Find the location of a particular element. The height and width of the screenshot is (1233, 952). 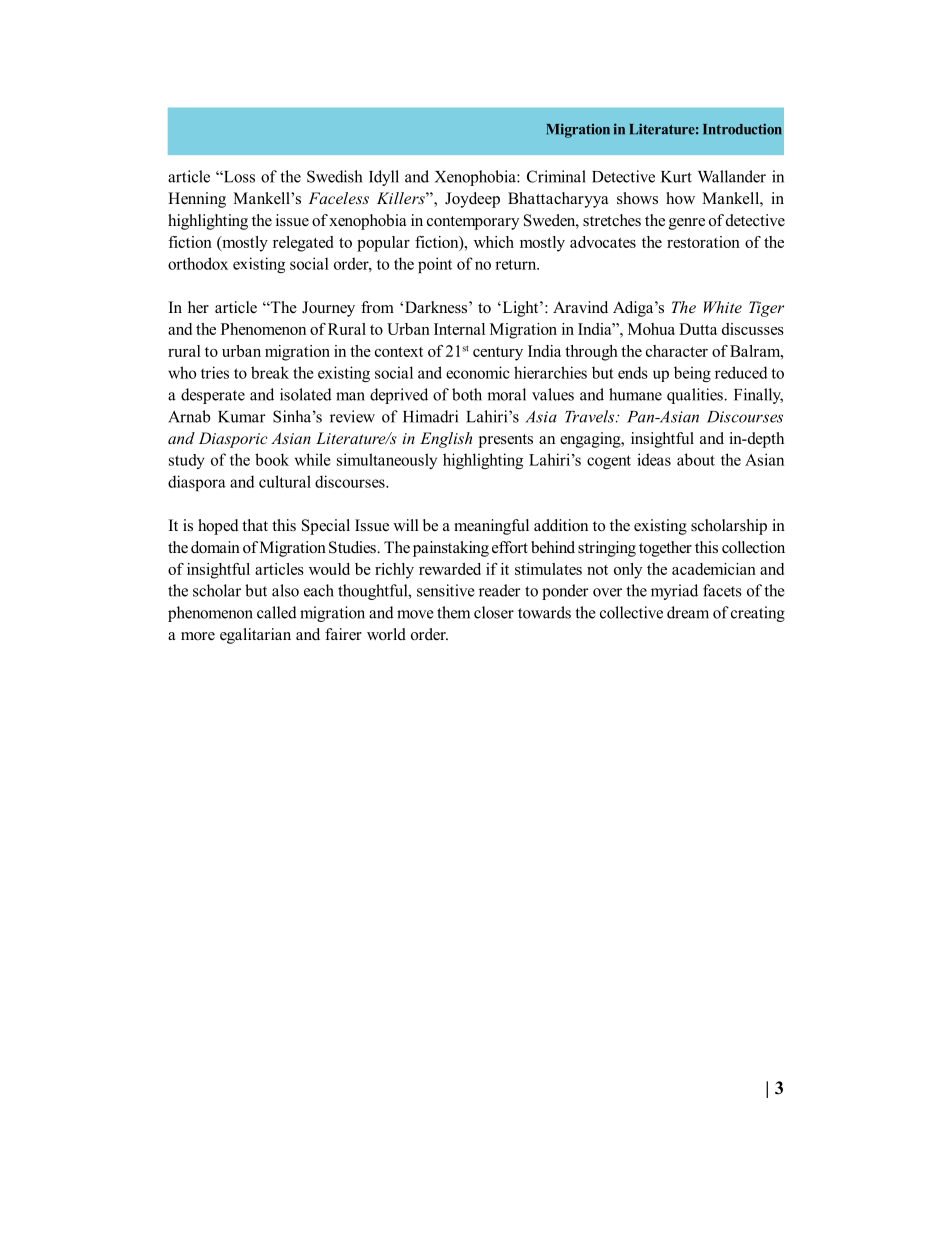

White is located at coordinates (723, 307).
